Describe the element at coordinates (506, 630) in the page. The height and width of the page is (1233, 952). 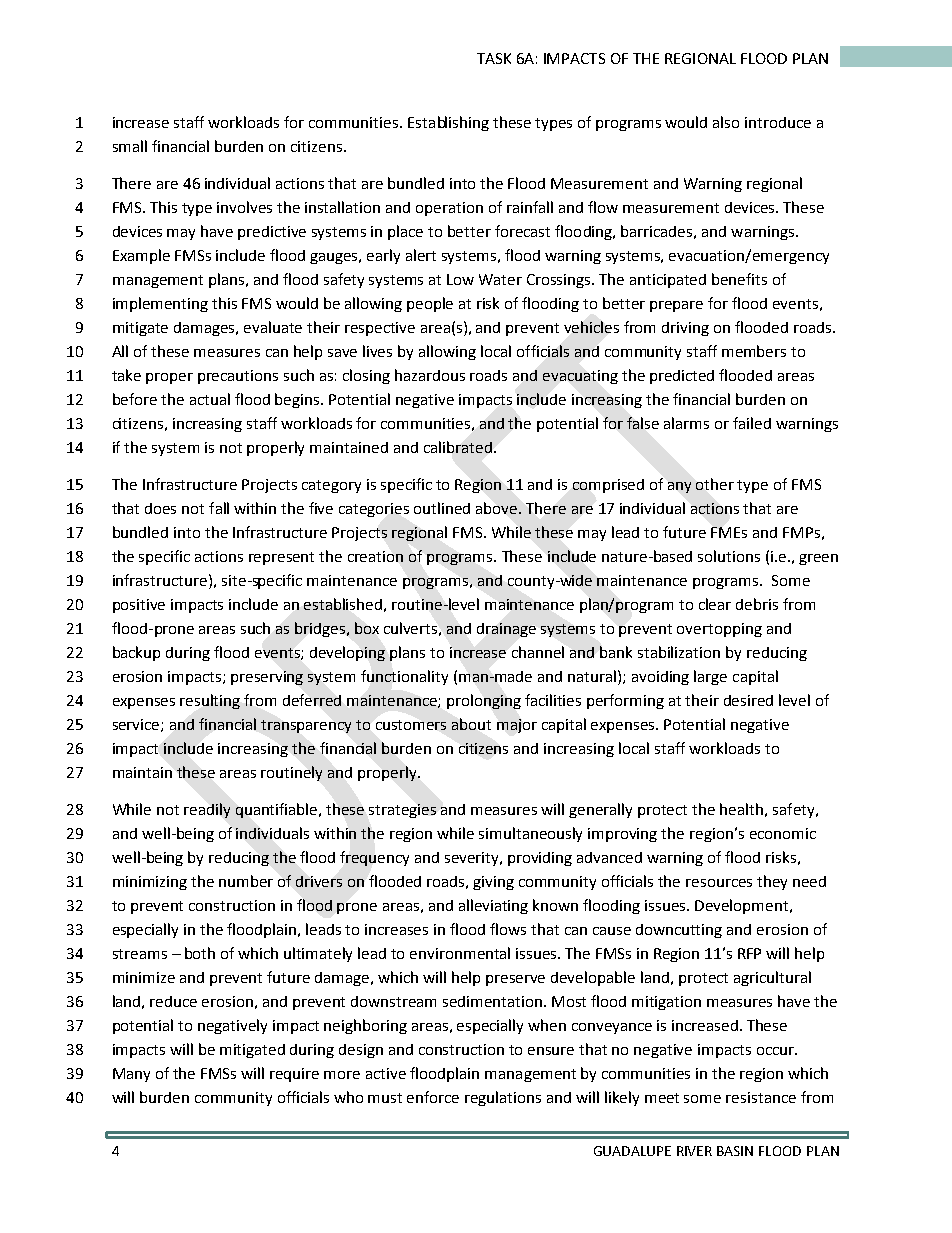
I see `drainage` at that location.
